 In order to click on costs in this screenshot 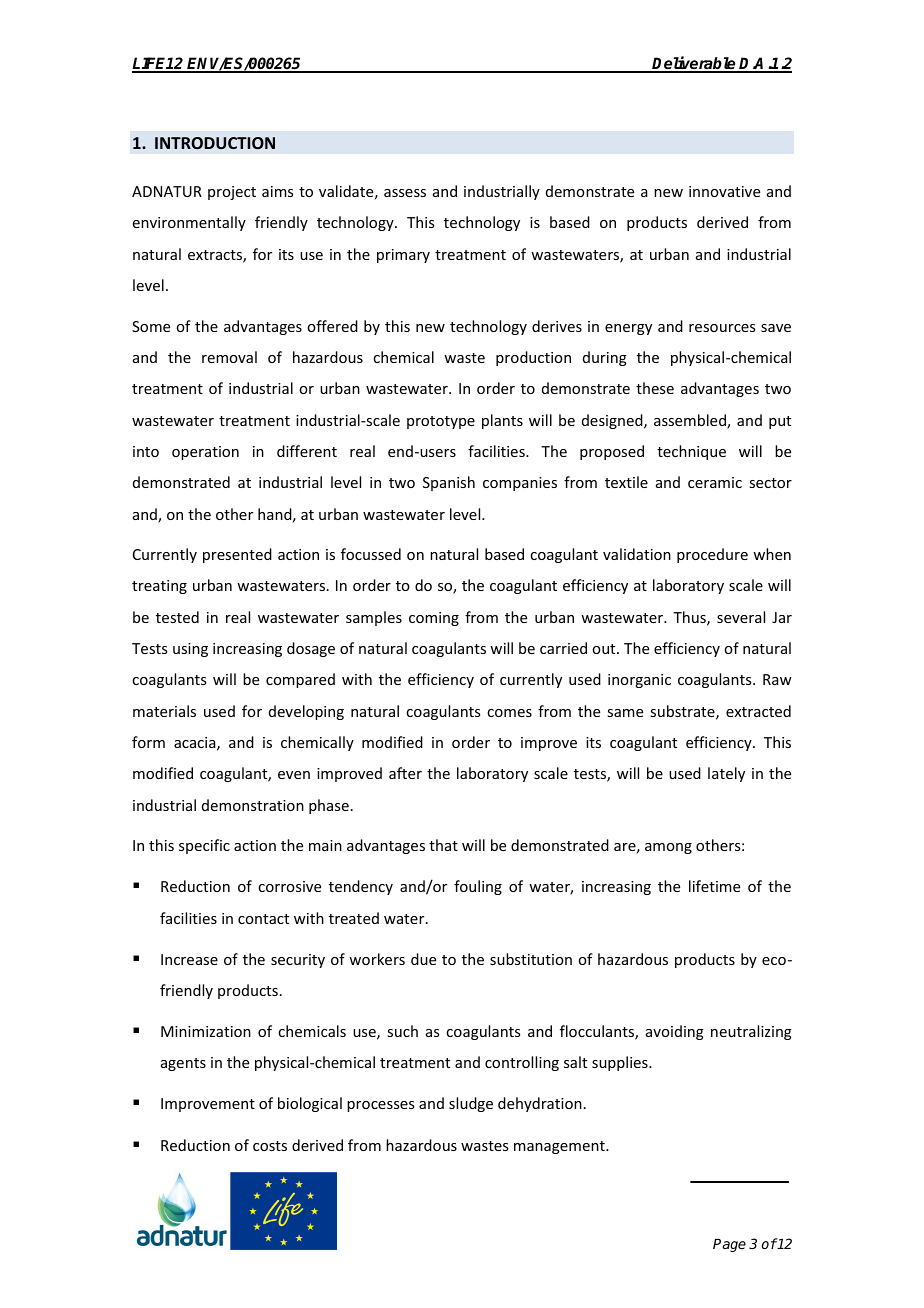, I will do `click(270, 1146)`.
